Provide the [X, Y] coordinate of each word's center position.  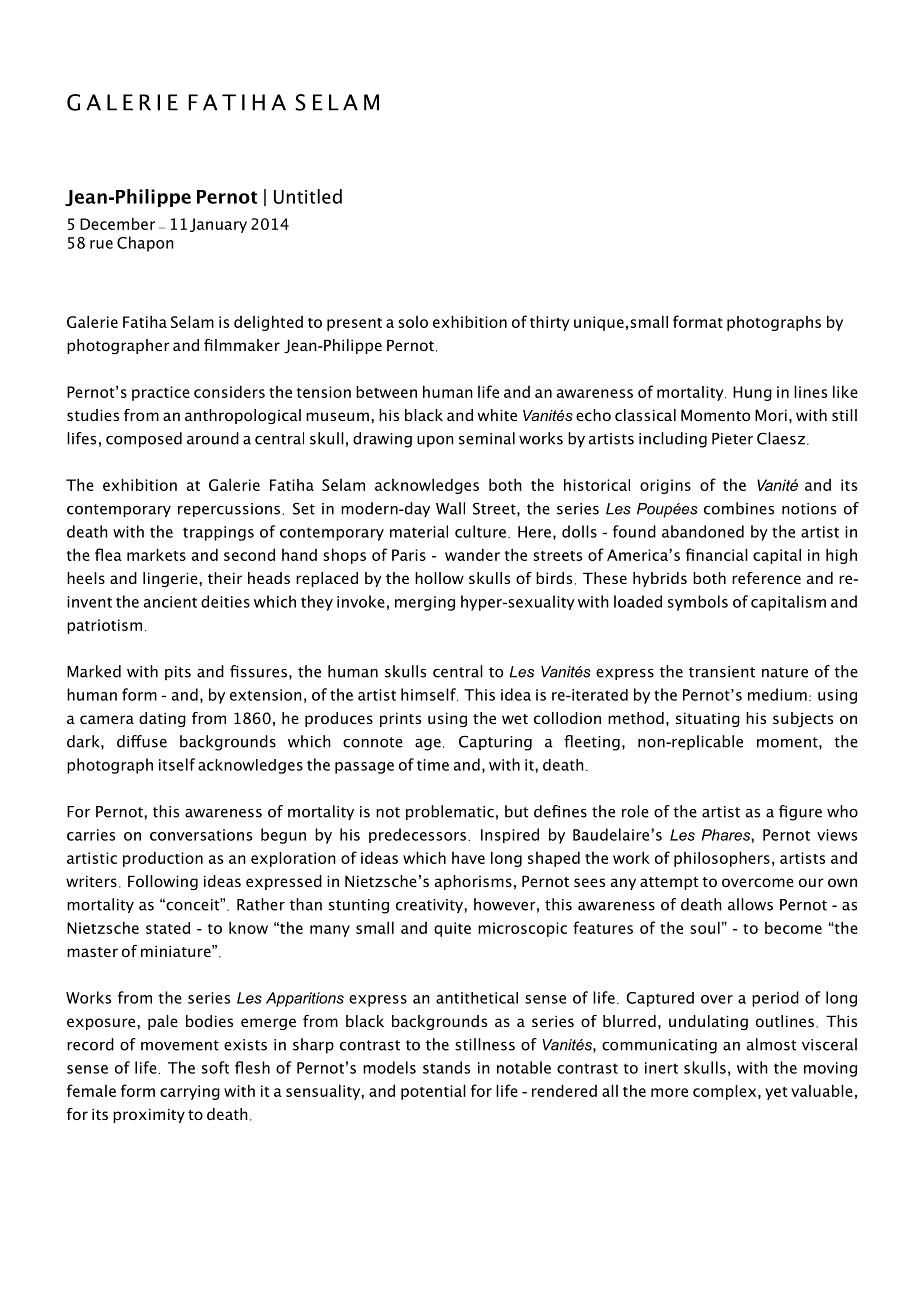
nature [785, 672]
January [218, 225]
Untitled [308, 196]
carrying [190, 1092]
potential [433, 1092]
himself [429, 694]
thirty [550, 323]
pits [178, 673]
